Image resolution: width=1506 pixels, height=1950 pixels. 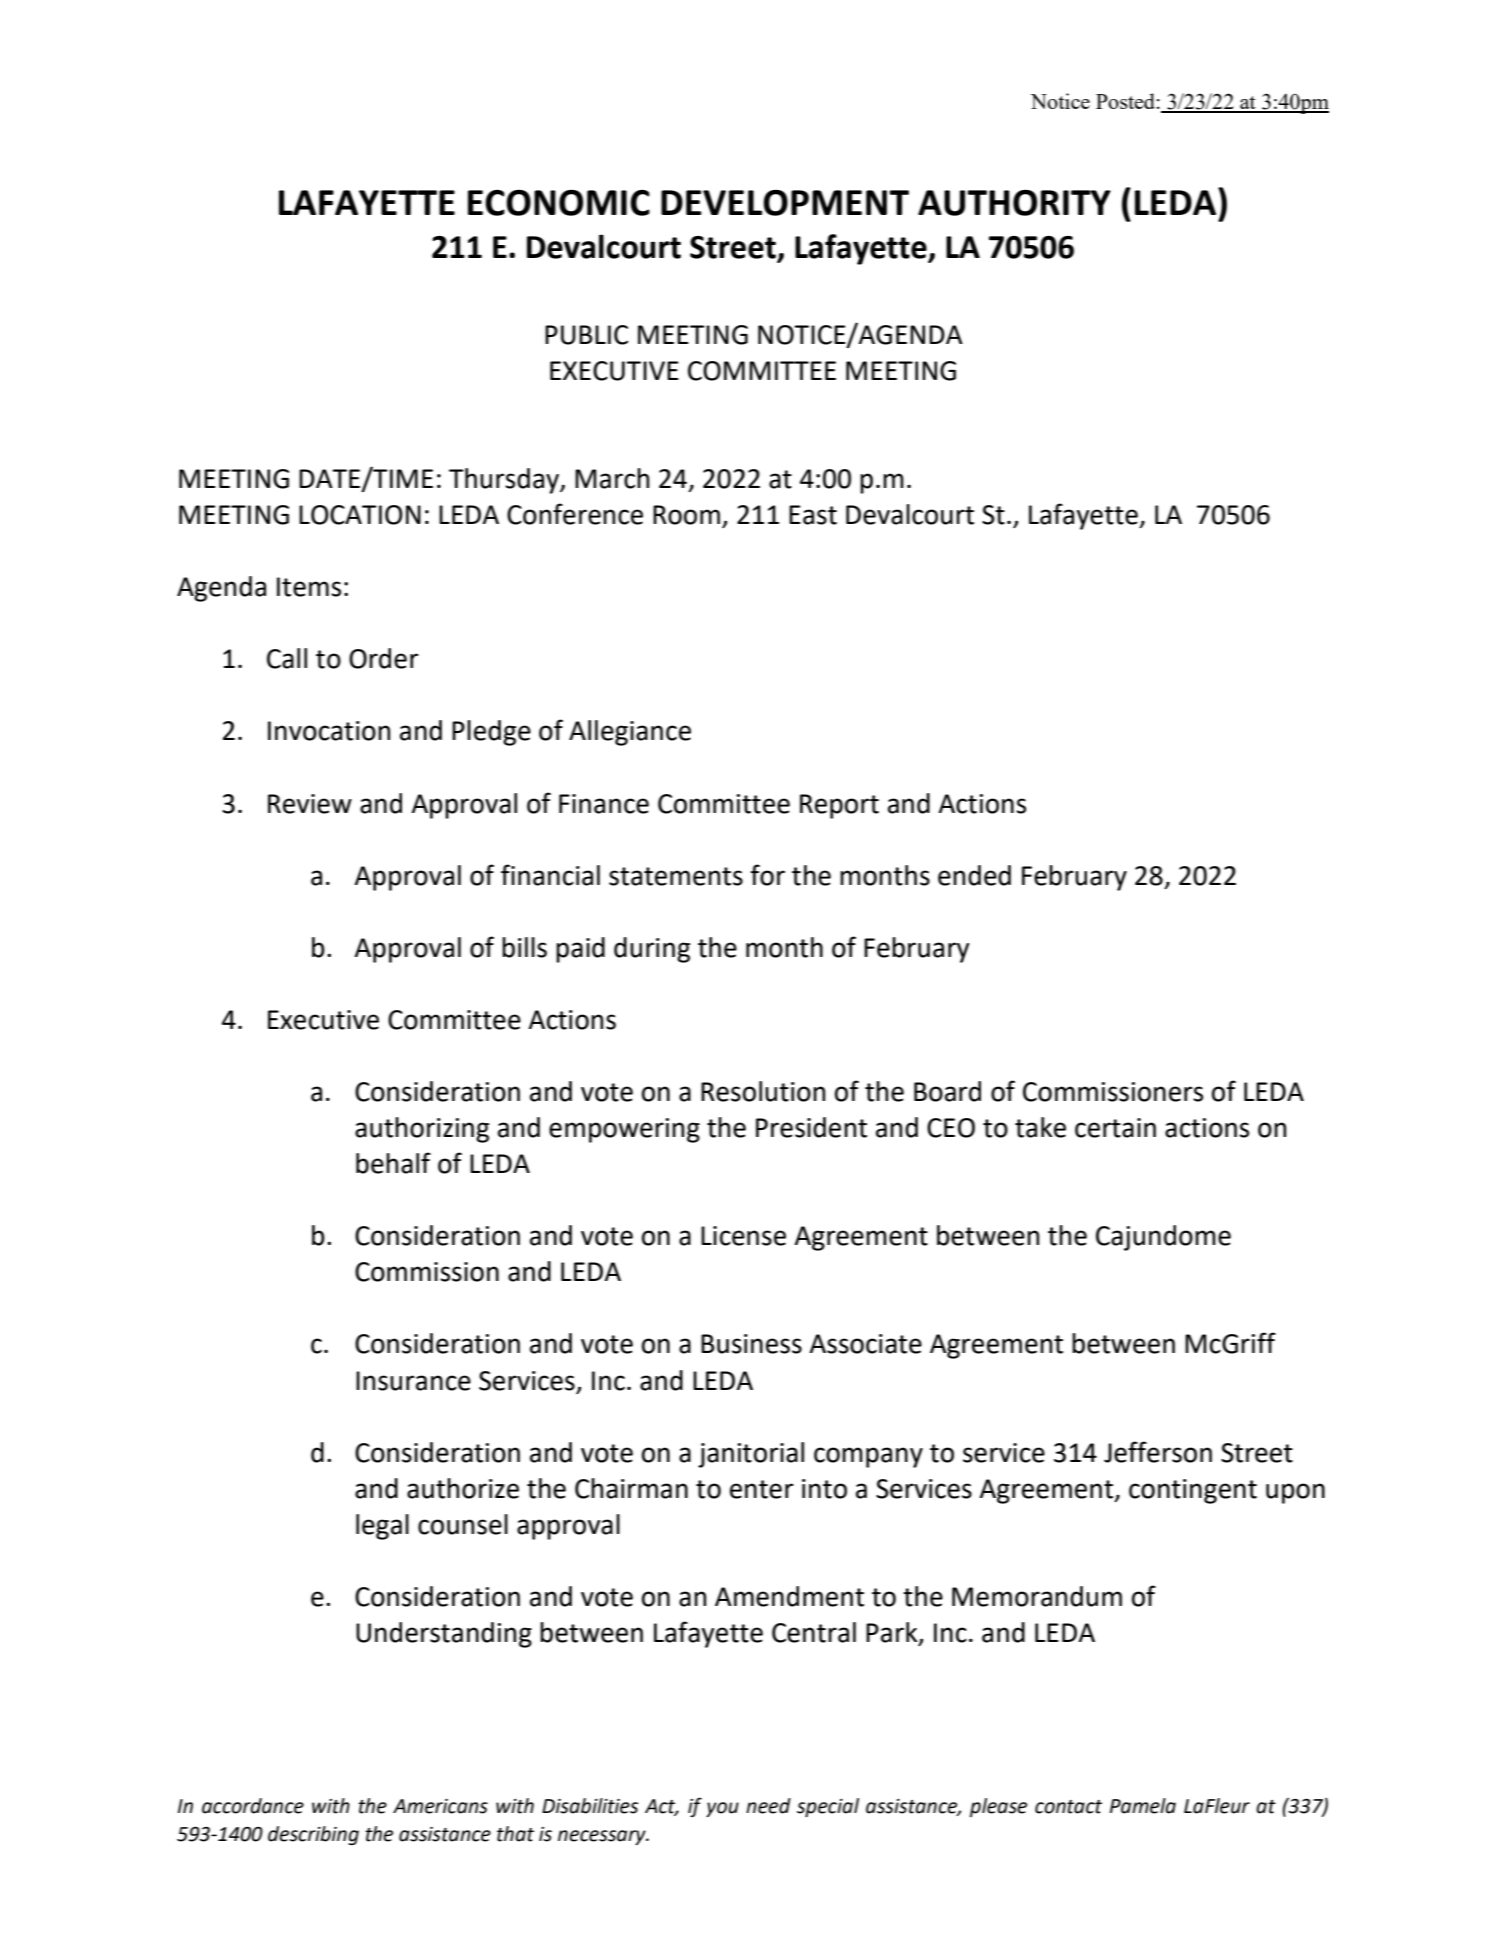 What do you see at coordinates (559, 203) in the screenshot?
I see `ECONOMIC` at bounding box center [559, 203].
